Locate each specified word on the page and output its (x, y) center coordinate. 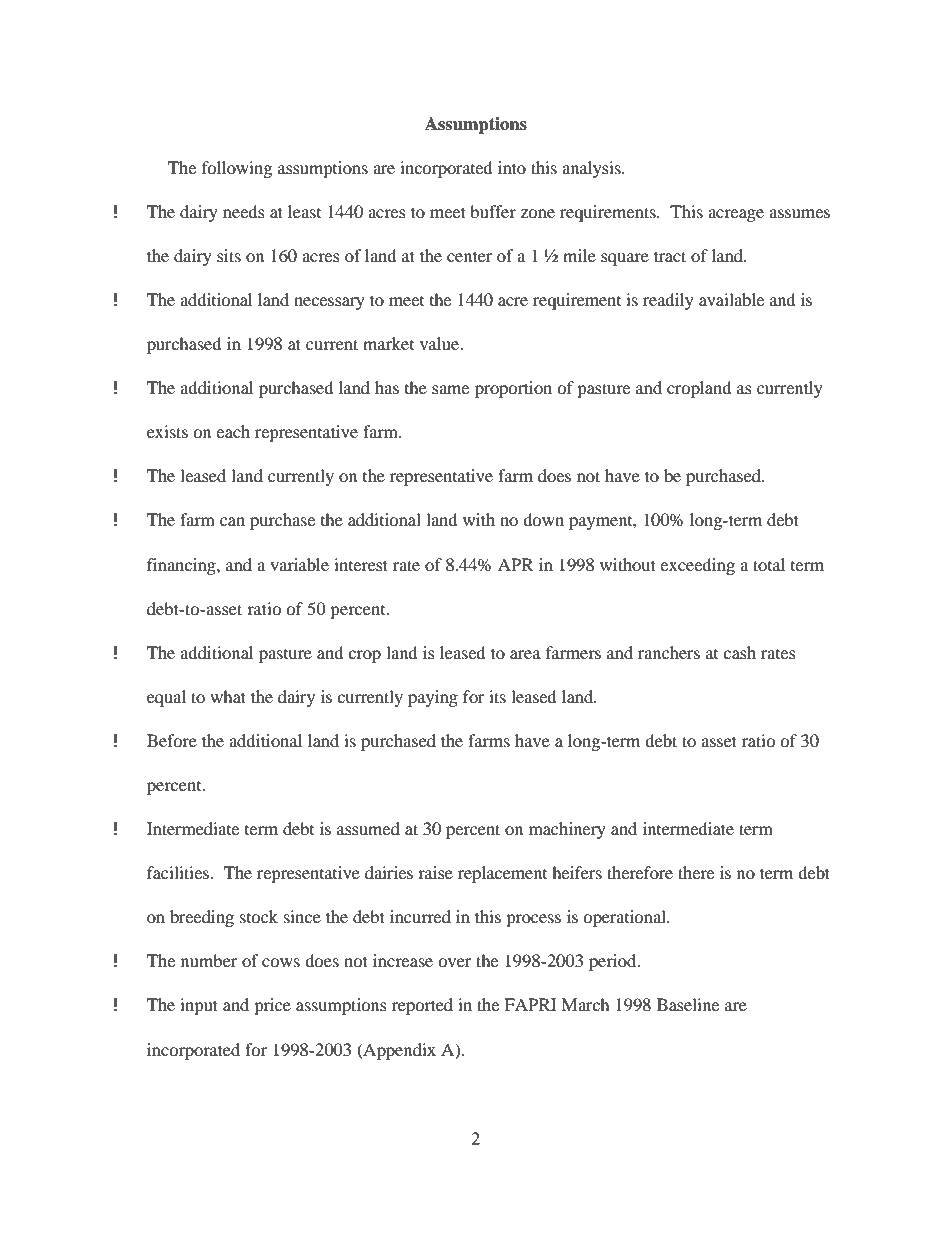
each (233, 431)
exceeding (697, 566)
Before (172, 740)
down (543, 519)
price (272, 1006)
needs (244, 211)
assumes (799, 213)
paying (433, 698)
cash (739, 652)
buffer (493, 211)
